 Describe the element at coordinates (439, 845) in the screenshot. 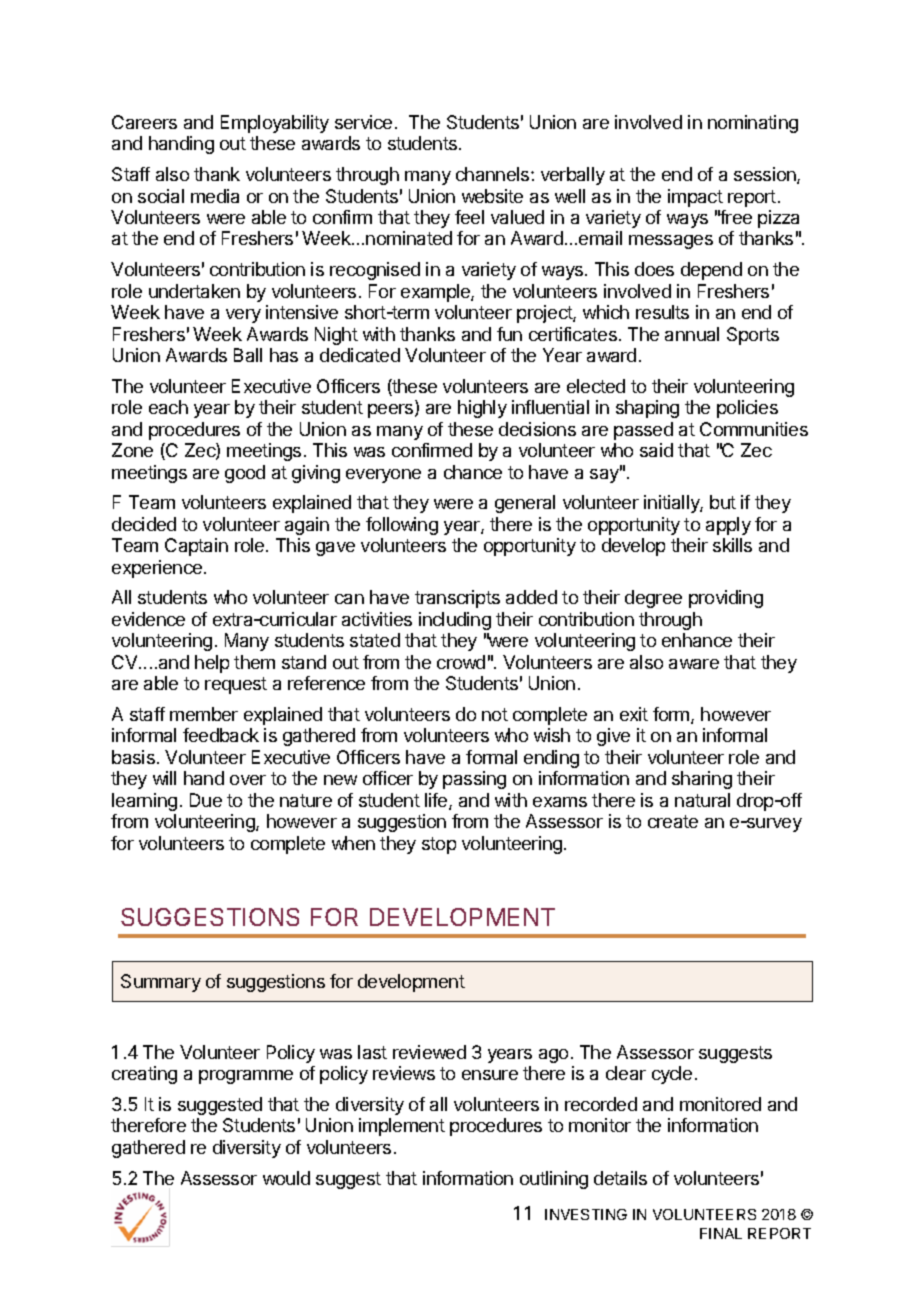

I see `stop` at that location.
